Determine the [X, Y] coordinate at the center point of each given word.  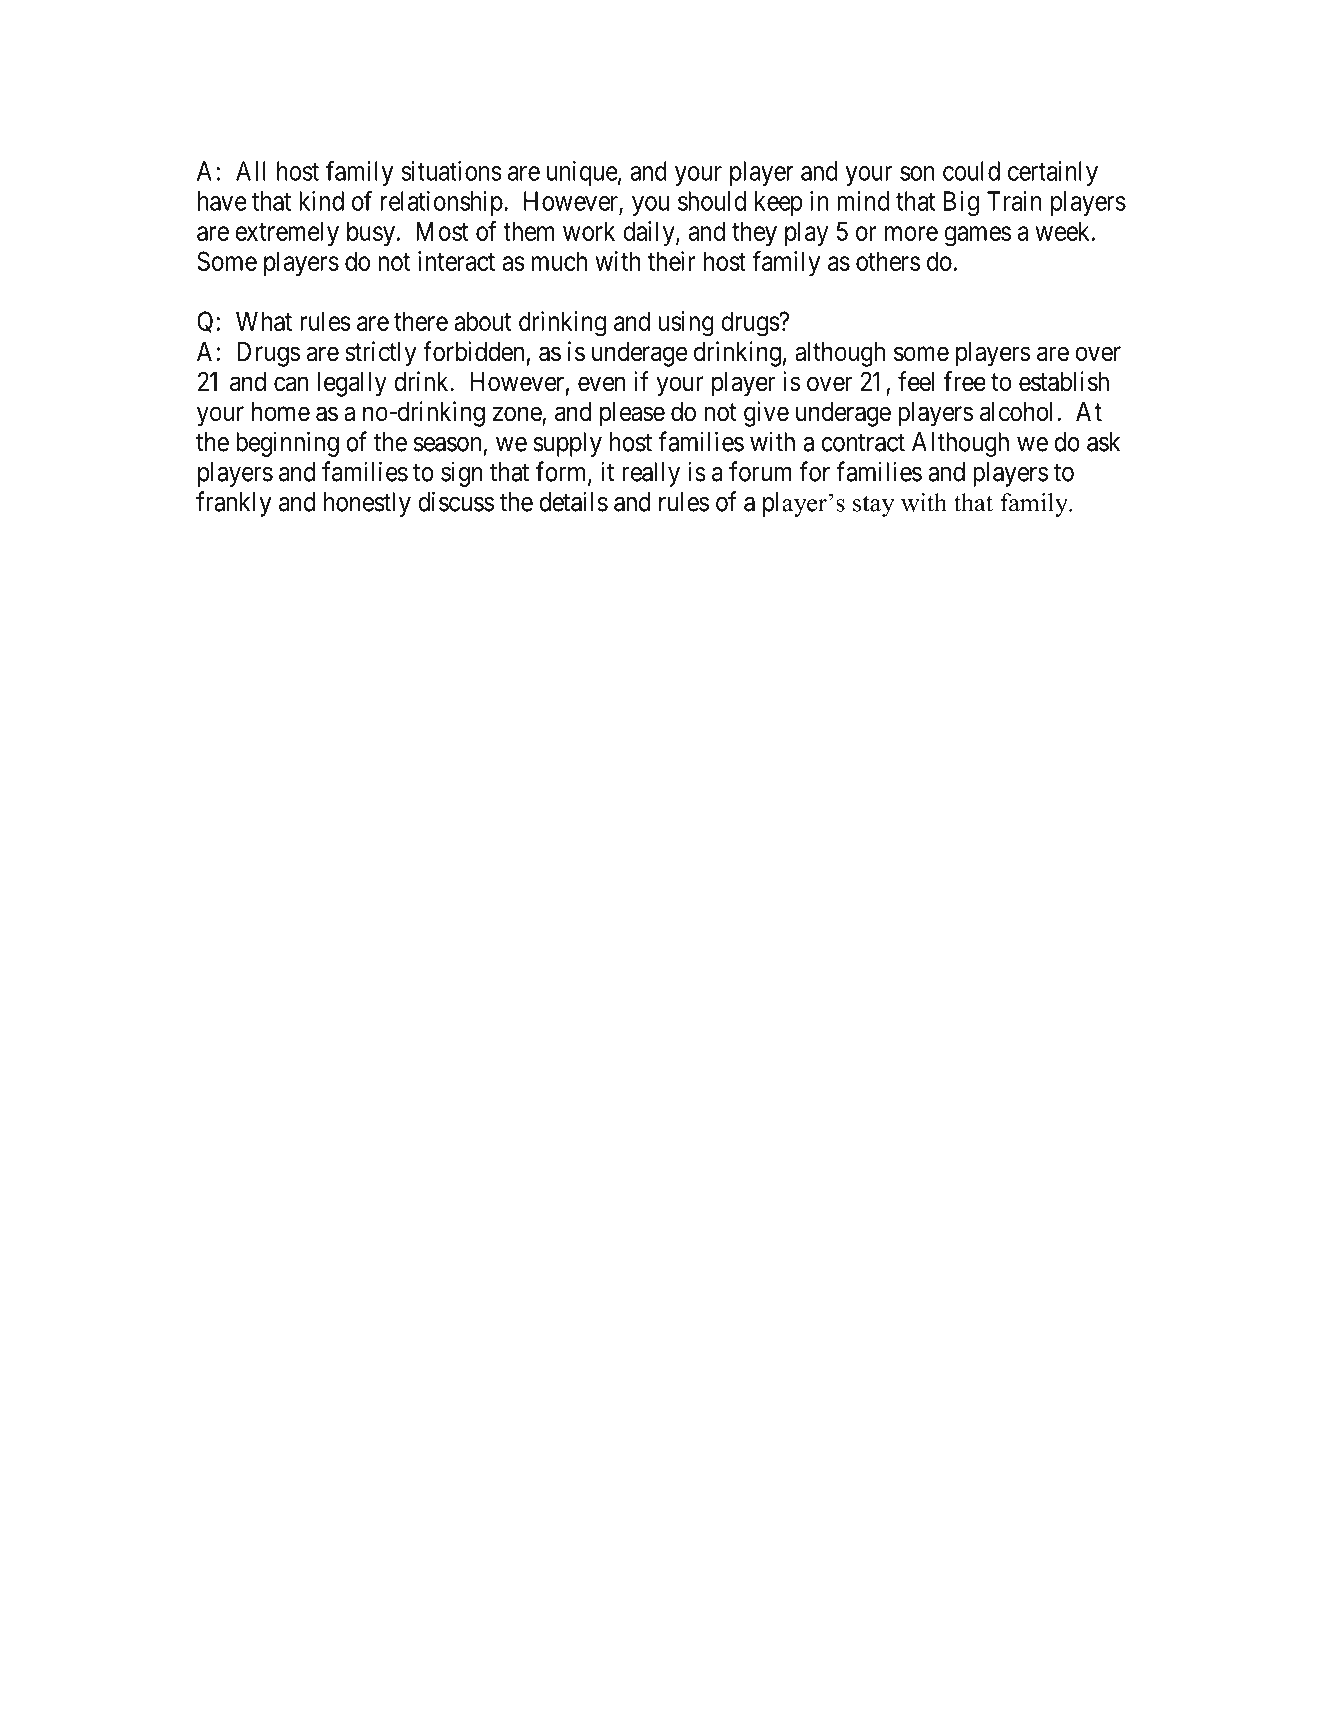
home [281, 412]
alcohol [1016, 412]
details [573, 501]
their [672, 261]
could [971, 171]
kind [321, 201]
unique [582, 173]
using [686, 324]
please [632, 414]
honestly [367, 504]
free [965, 381]
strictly [380, 354]
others [888, 261]
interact [456, 261]
